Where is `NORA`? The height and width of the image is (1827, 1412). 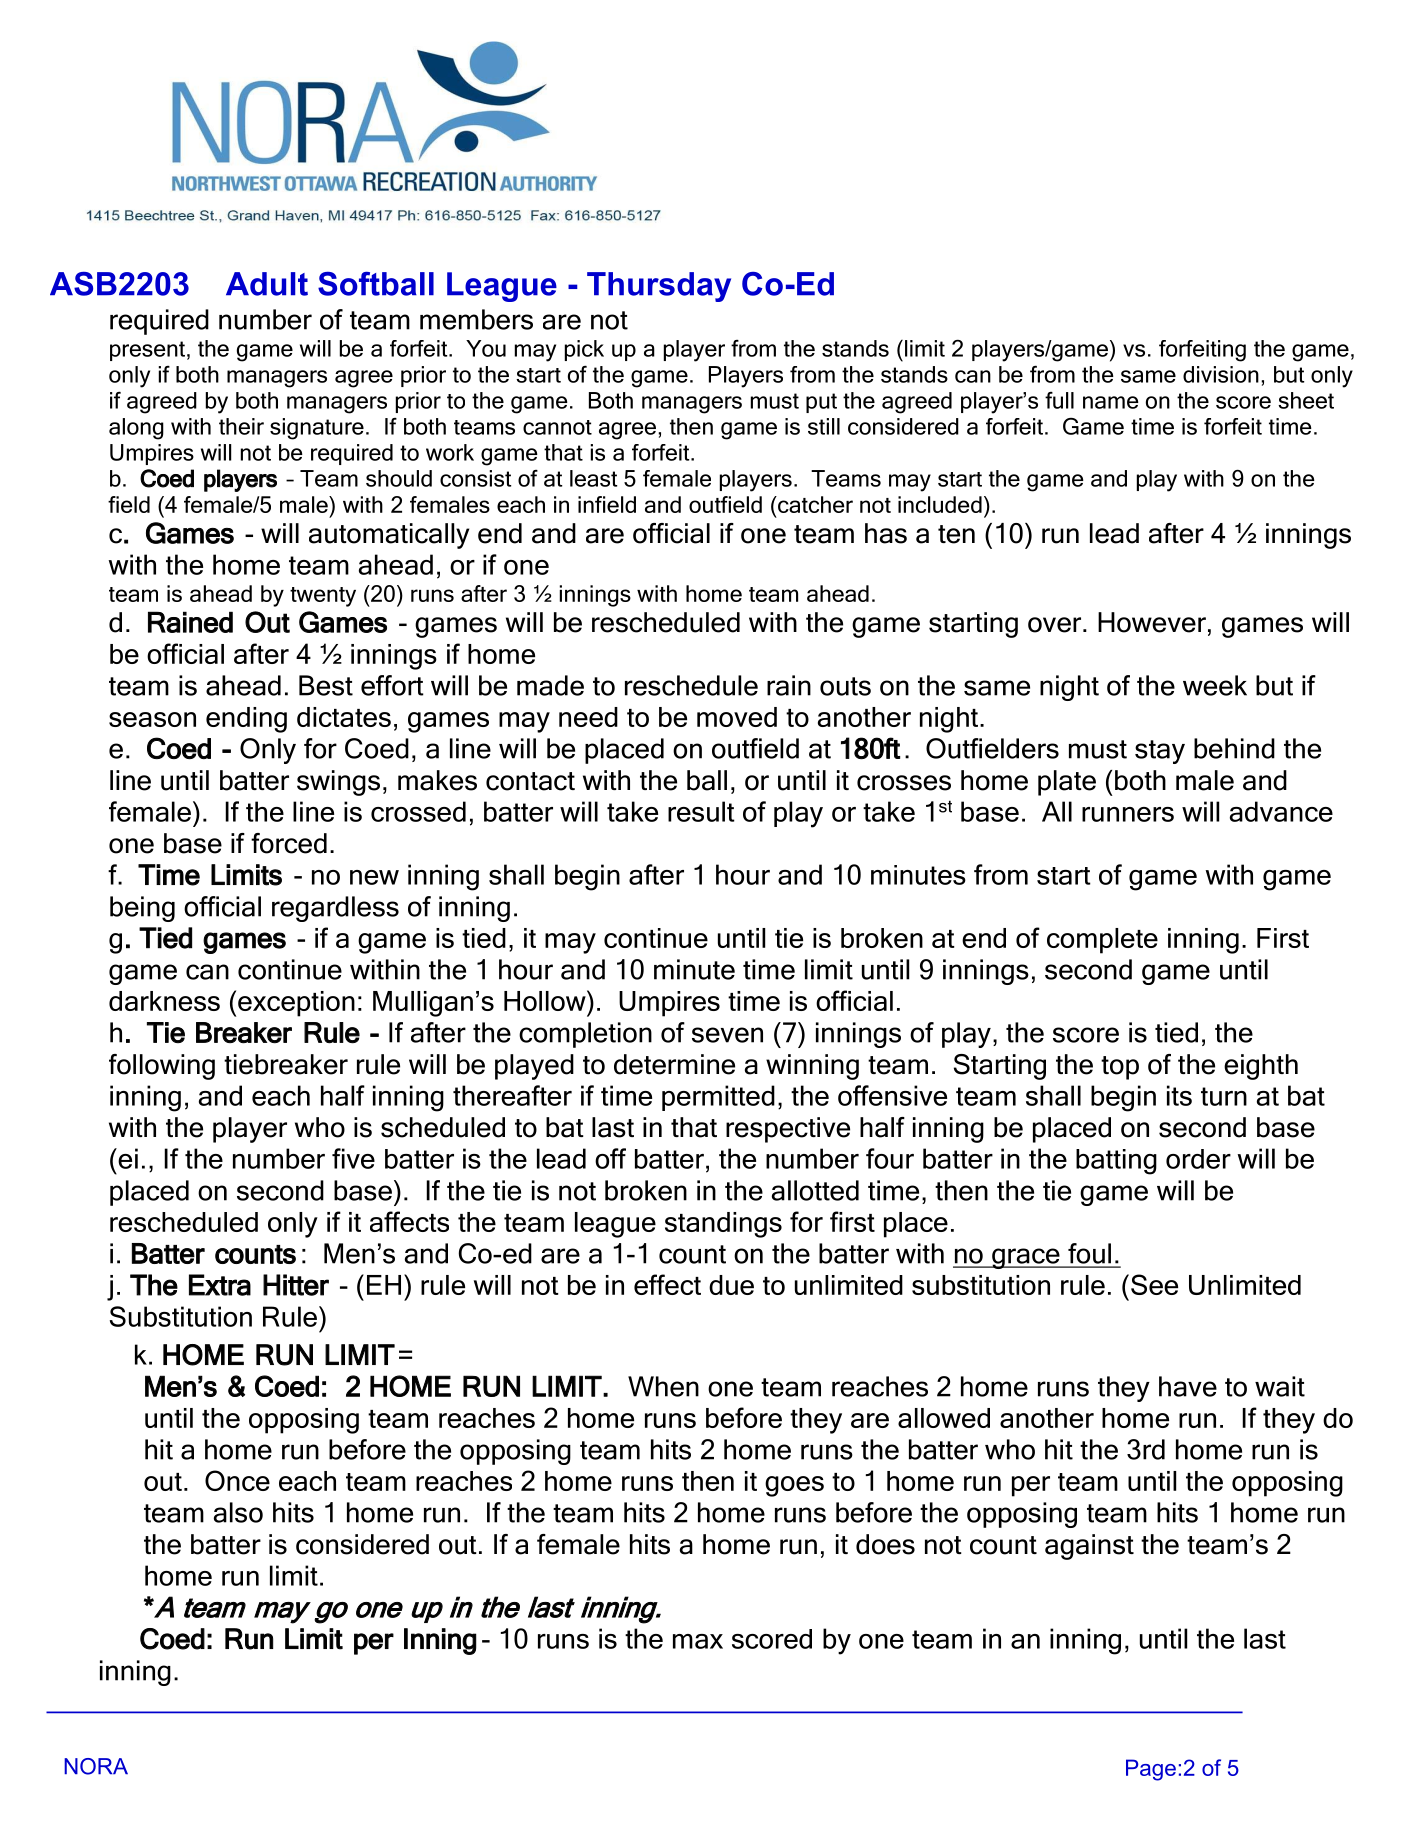
NORA is located at coordinates (96, 1766).
